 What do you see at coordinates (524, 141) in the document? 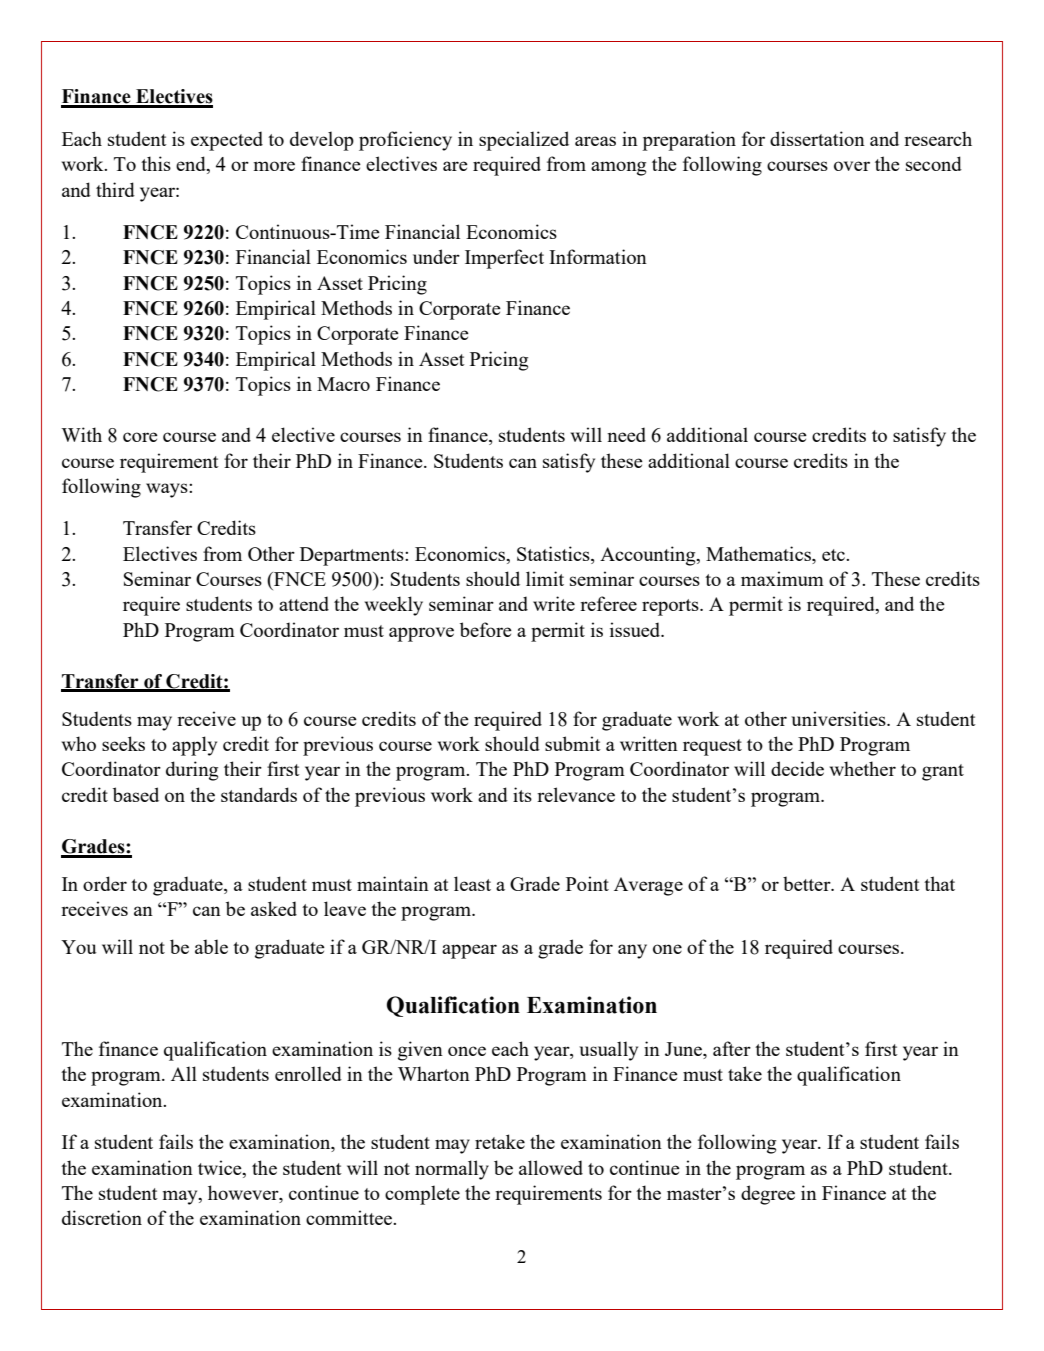
I see `specialized` at bounding box center [524, 141].
